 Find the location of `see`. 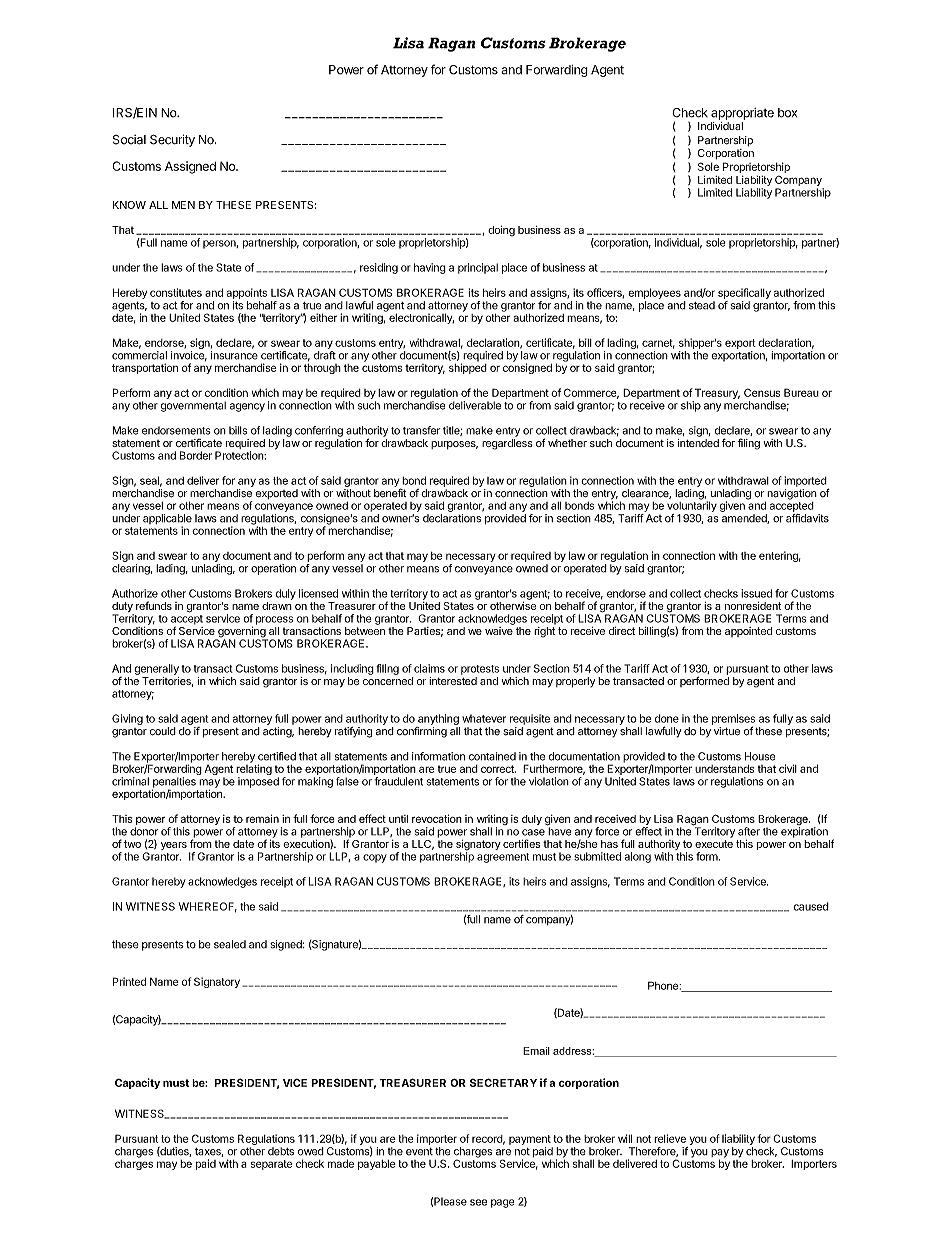

see is located at coordinates (478, 1202).
